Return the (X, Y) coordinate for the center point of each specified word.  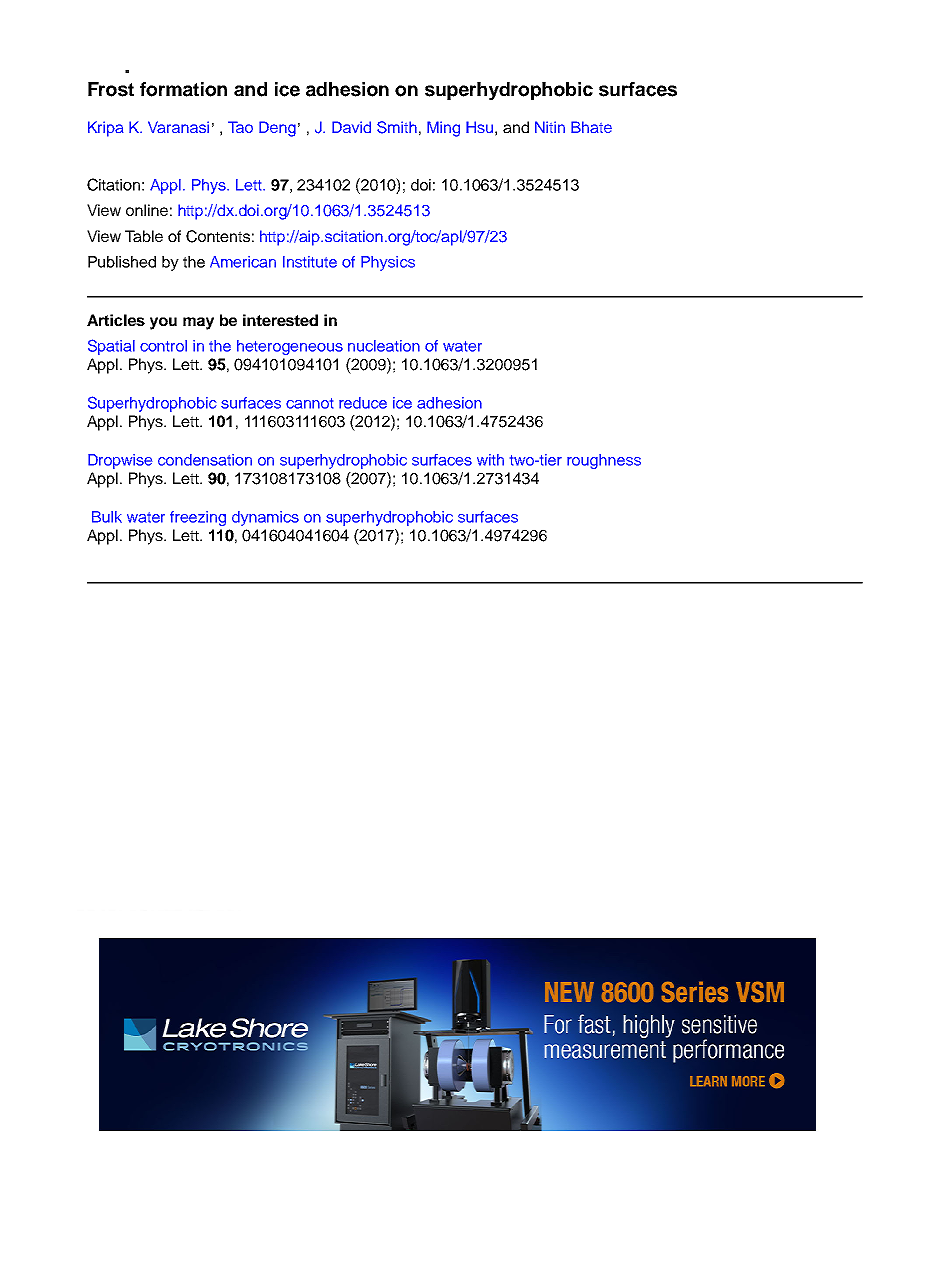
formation (183, 89)
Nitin (550, 127)
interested (280, 320)
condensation (205, 460)
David (351, 127)
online (147, 210)
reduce (363, 403)
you (163, 323)
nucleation (384, 346)
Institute (310, 262)
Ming (443, 129)
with (490, 460)
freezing (198, 518)
